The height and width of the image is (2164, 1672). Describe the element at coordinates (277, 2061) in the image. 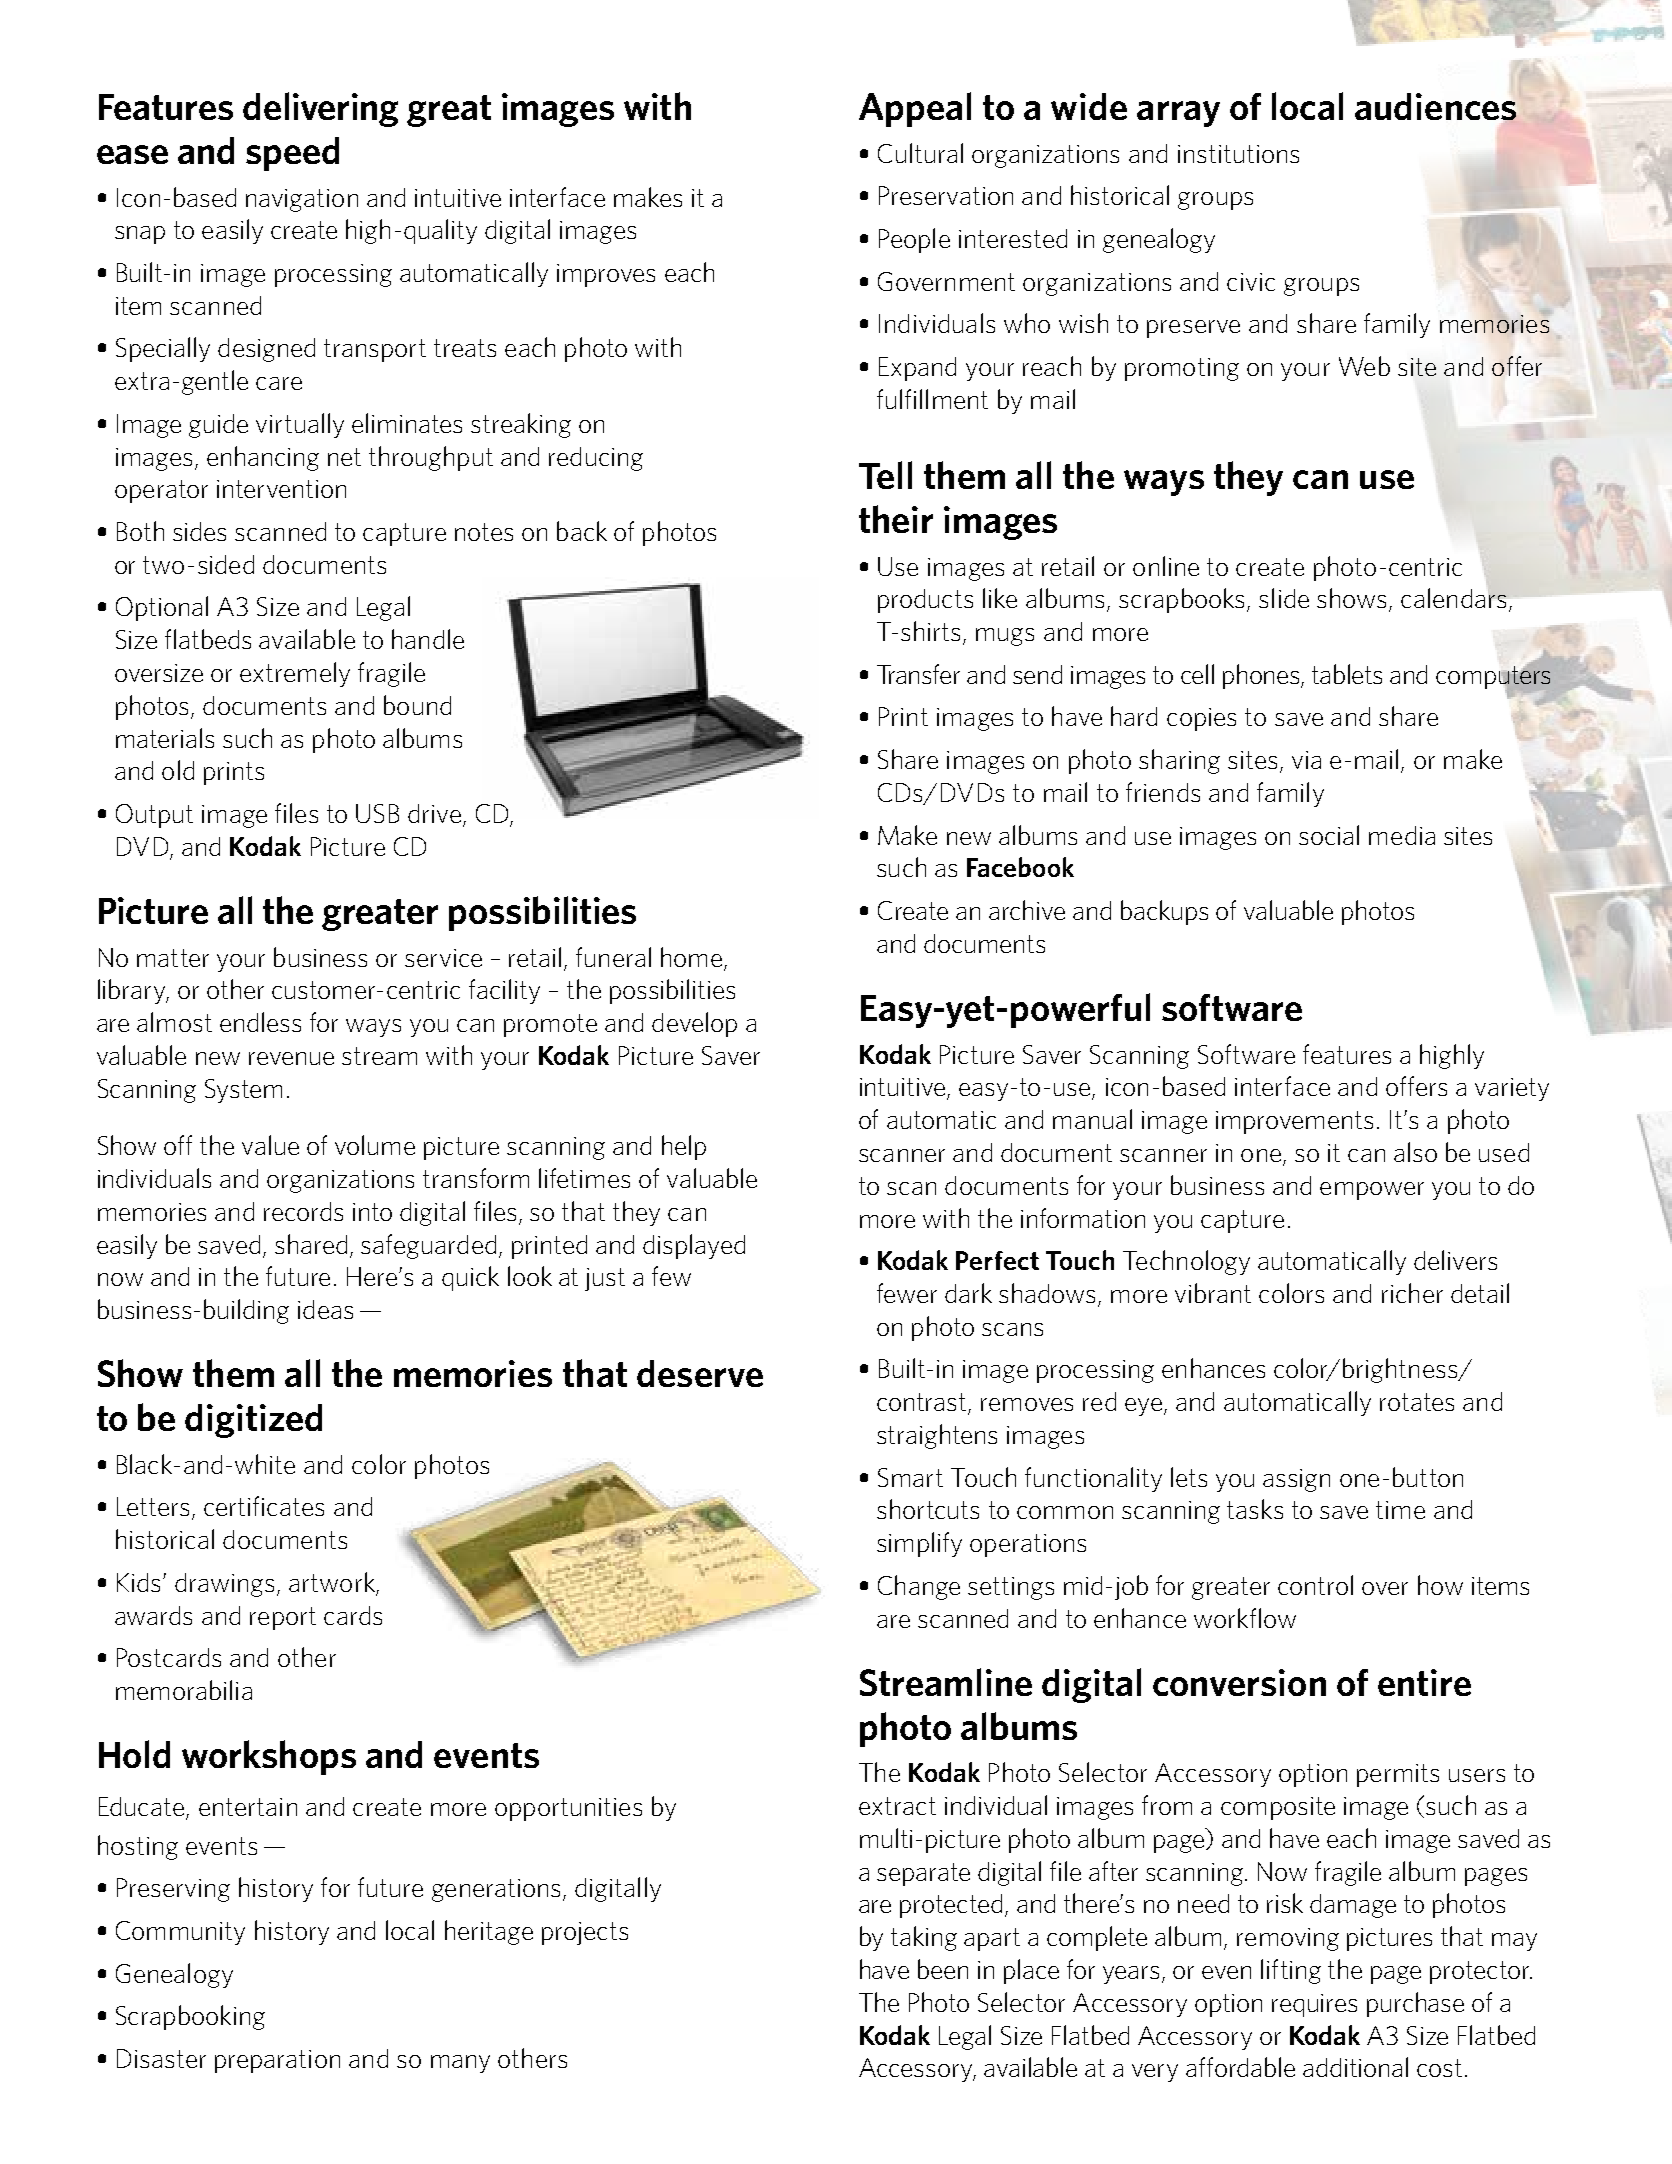

I see `preparation` at that location.
